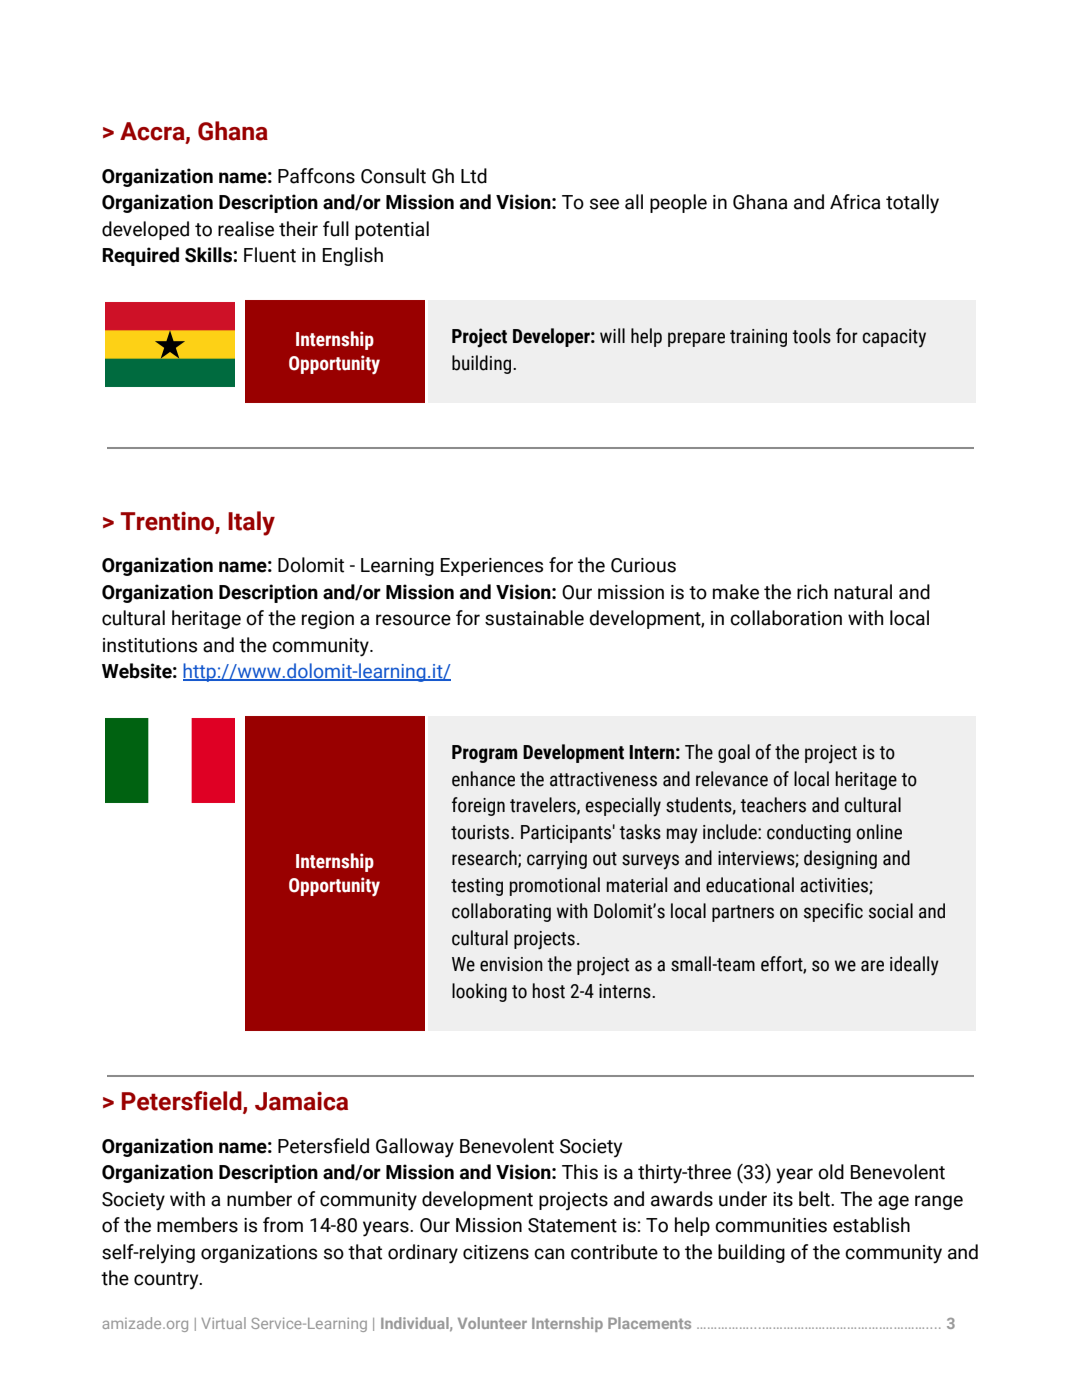  Describe the element at coordinates (223, 1323) in the screenshot. I see `Virtual` at that location.
